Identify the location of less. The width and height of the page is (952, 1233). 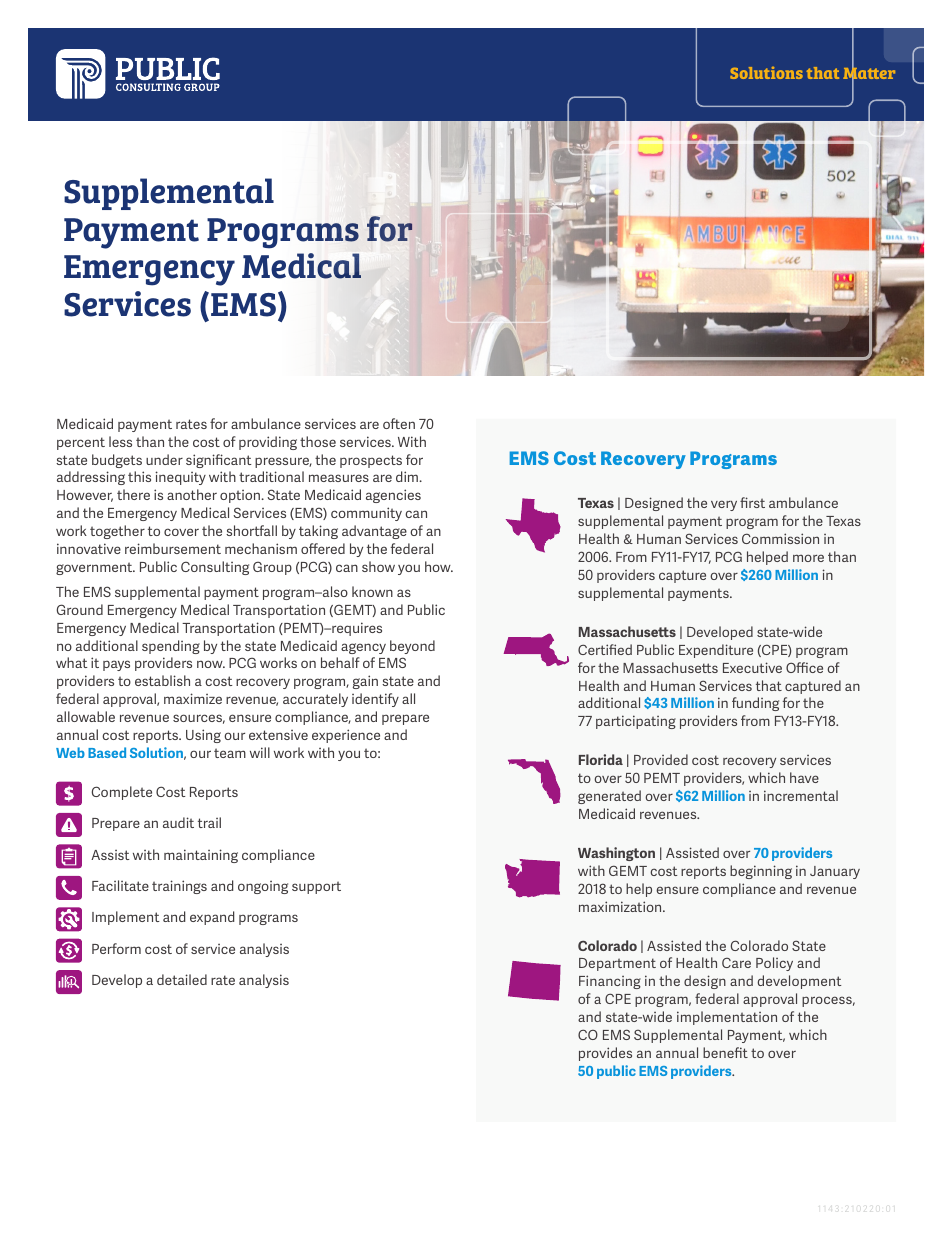
(120, 441).
